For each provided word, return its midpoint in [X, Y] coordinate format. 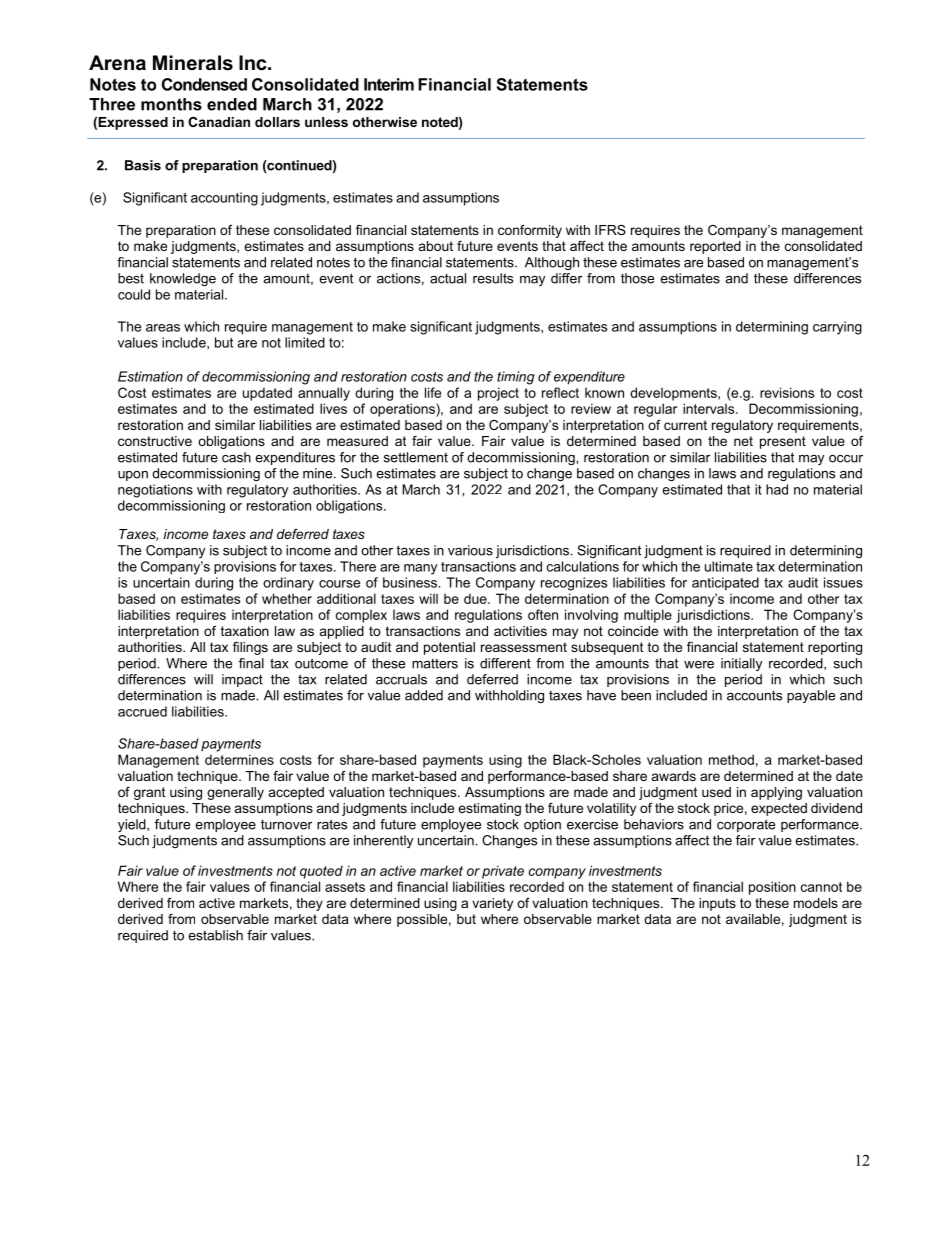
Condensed [204, 84]
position [772, 888]
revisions [787, 392]
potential [449, 648]
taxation [245, 631]
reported [715, 247]
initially [741, 664]
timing [516, 378]
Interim [389, 84]
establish [215, 935]
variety [492, 904]
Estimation [150, 376]
